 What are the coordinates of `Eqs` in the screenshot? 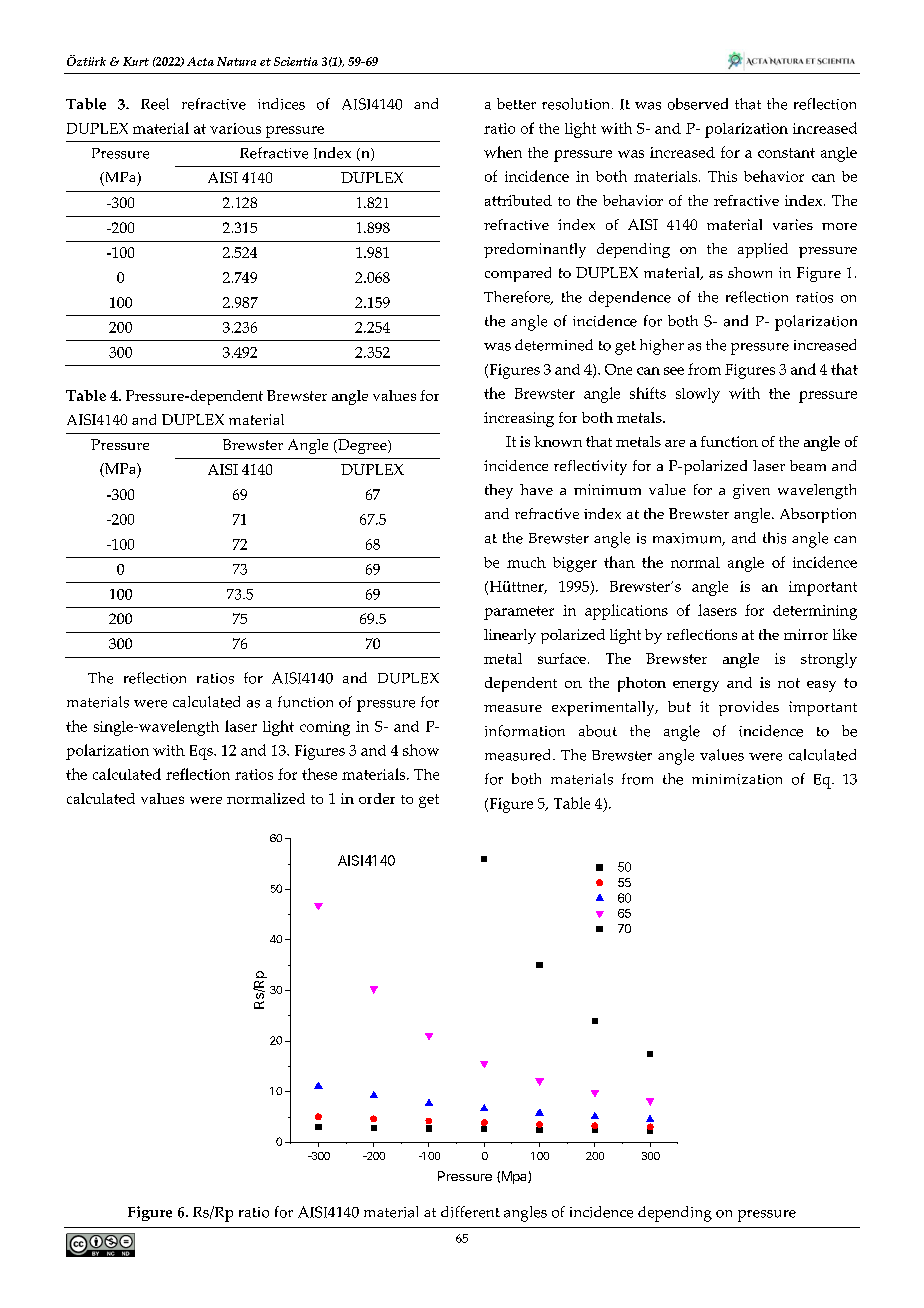 It's located at (202, 752).
